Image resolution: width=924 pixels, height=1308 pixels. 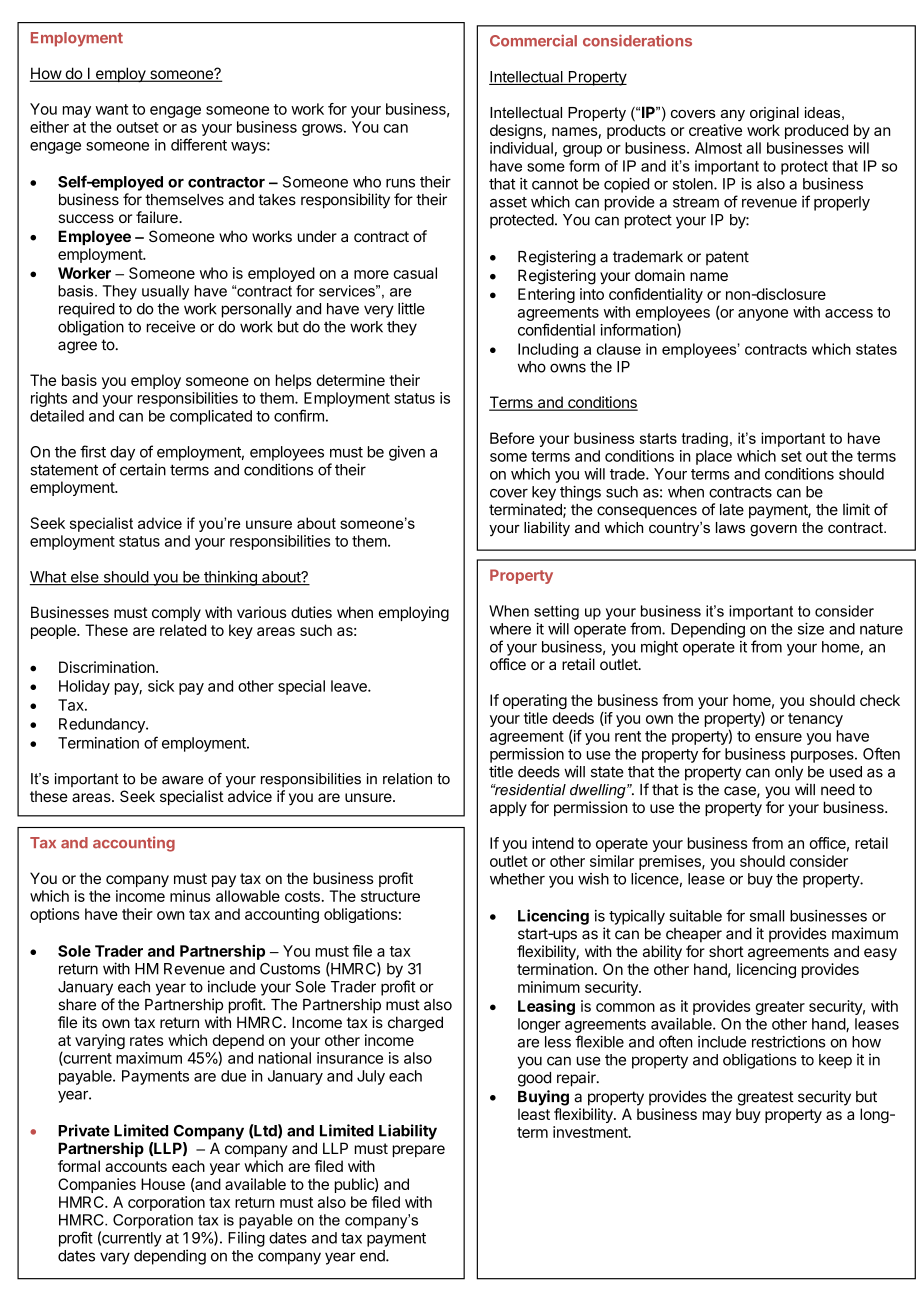 I want to click on greatest, so click(x=765, y=1098).
